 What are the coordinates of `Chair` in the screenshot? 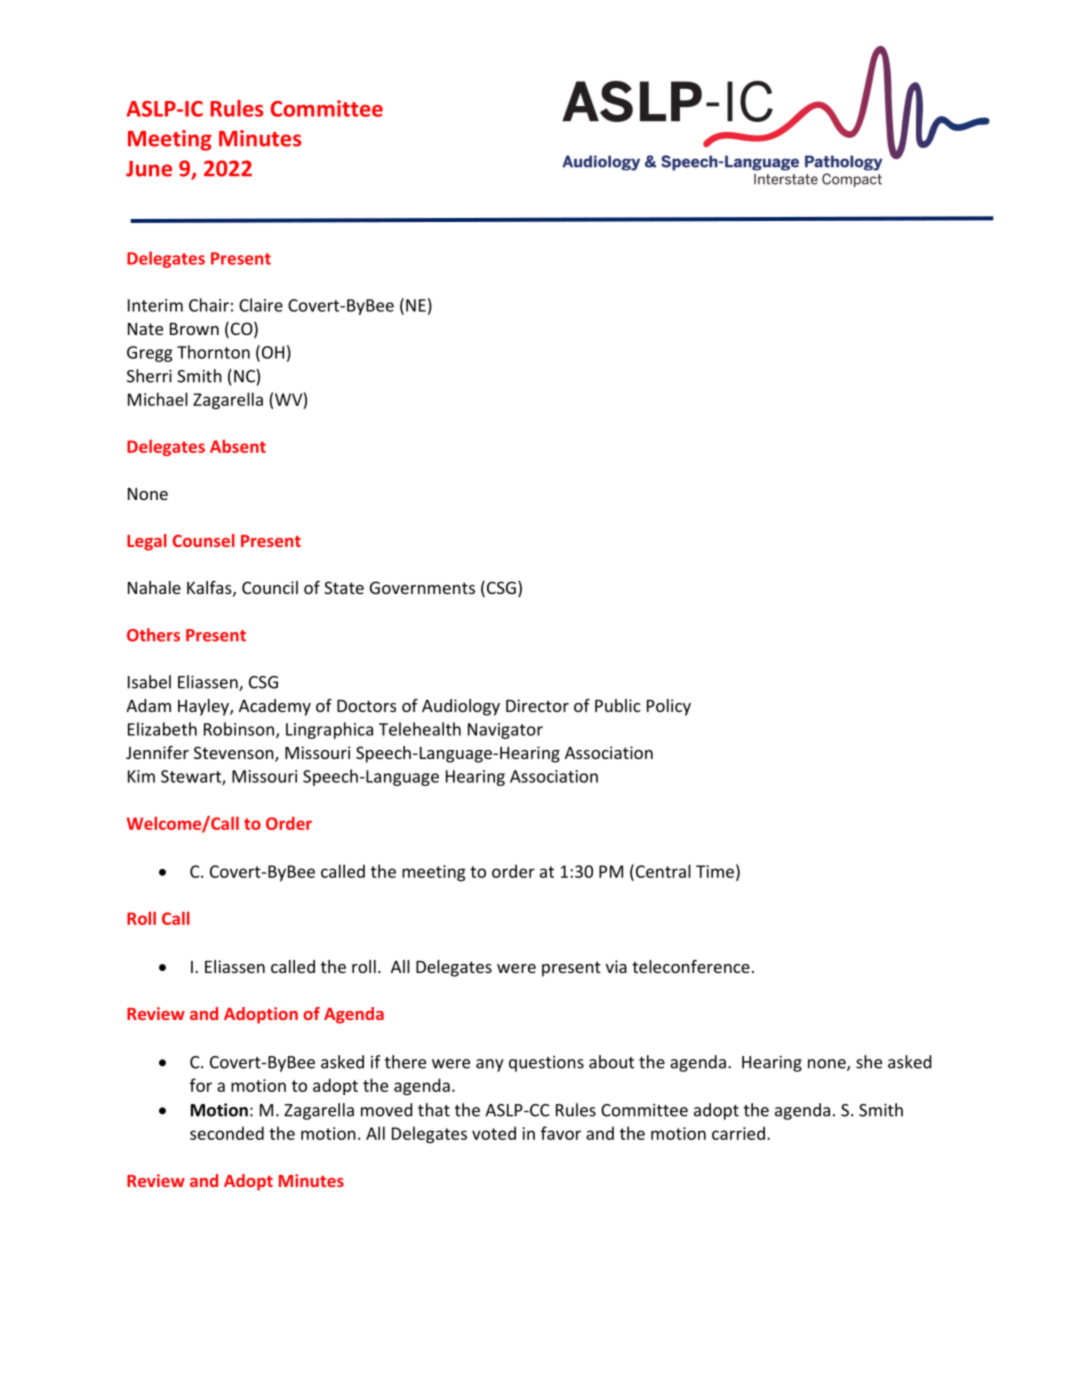 It's located at (209, 305).
